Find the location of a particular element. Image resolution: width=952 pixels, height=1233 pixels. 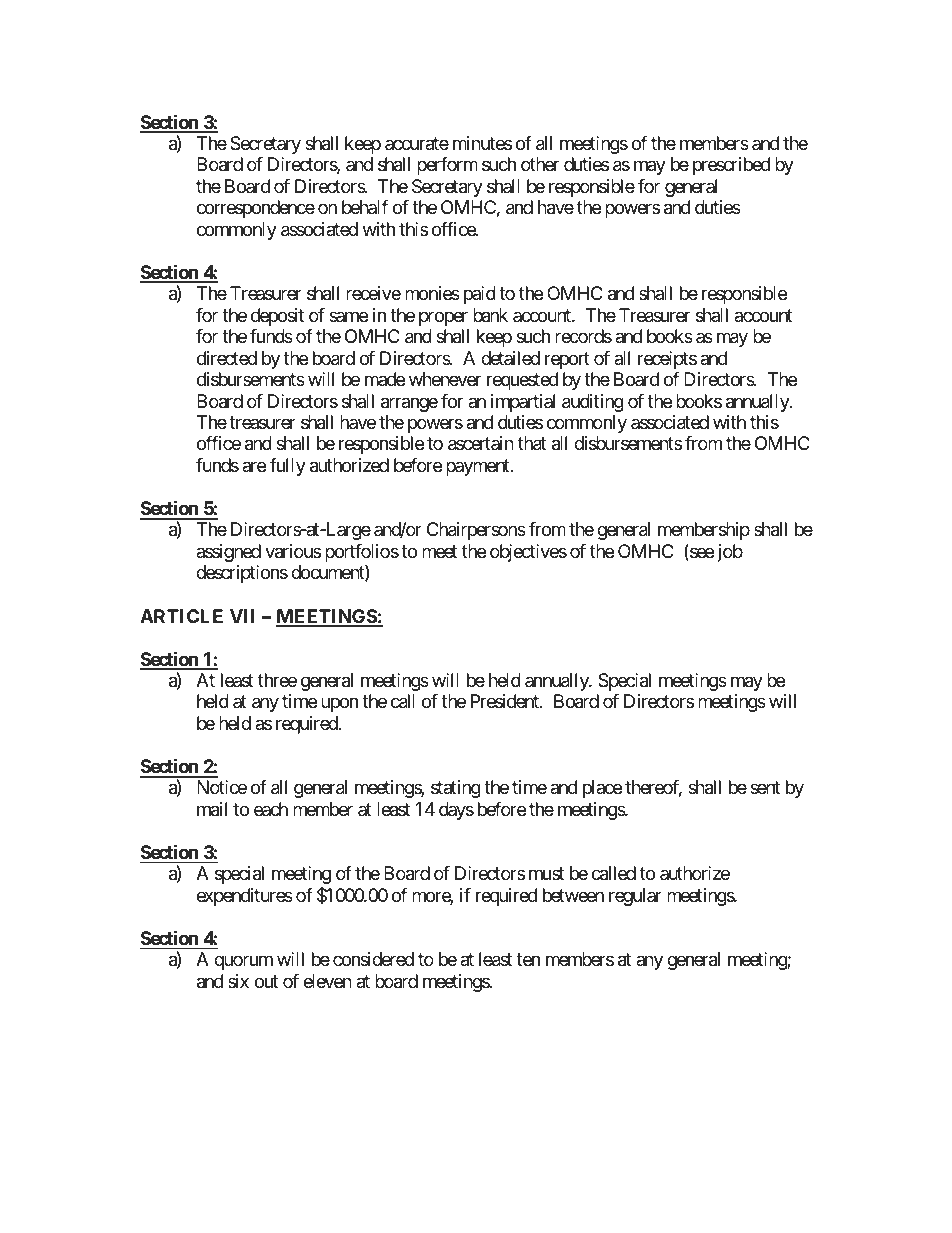

correspondence is located at coordinates (256, 209).
